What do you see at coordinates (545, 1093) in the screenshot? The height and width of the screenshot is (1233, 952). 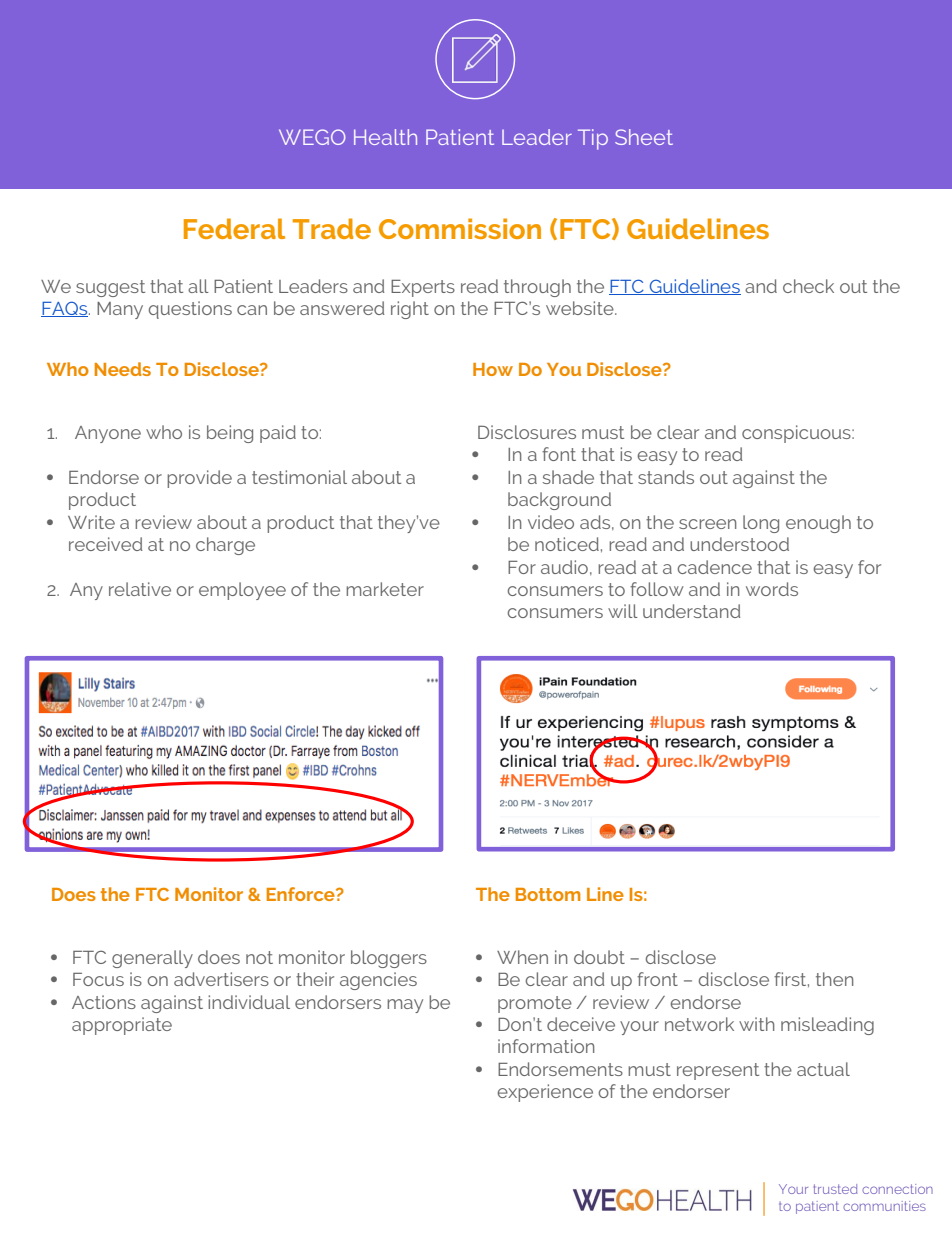 I see `experience` at bounding box center [545, 1093].
